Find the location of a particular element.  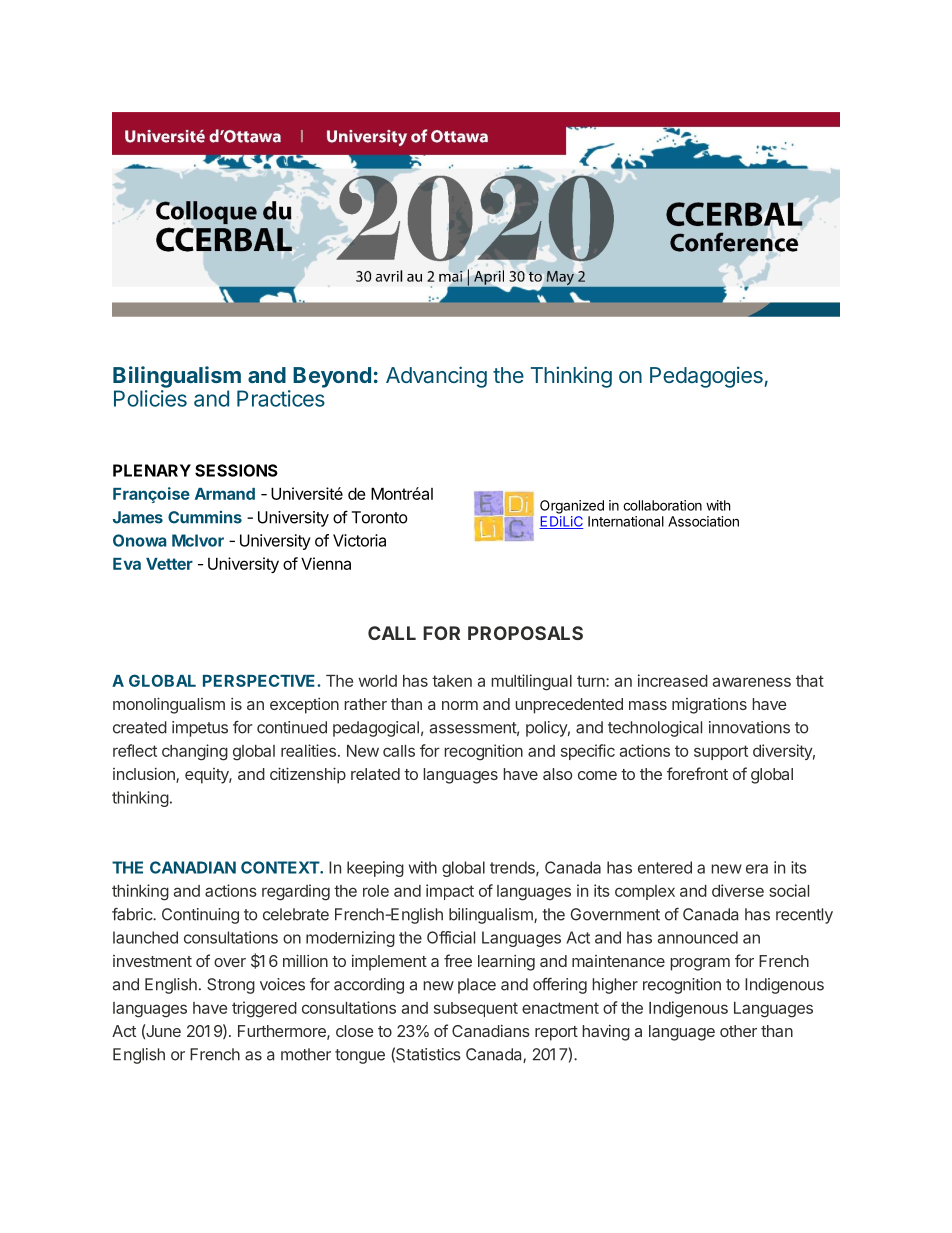

Cummins is located at coordinates (205, 517).
